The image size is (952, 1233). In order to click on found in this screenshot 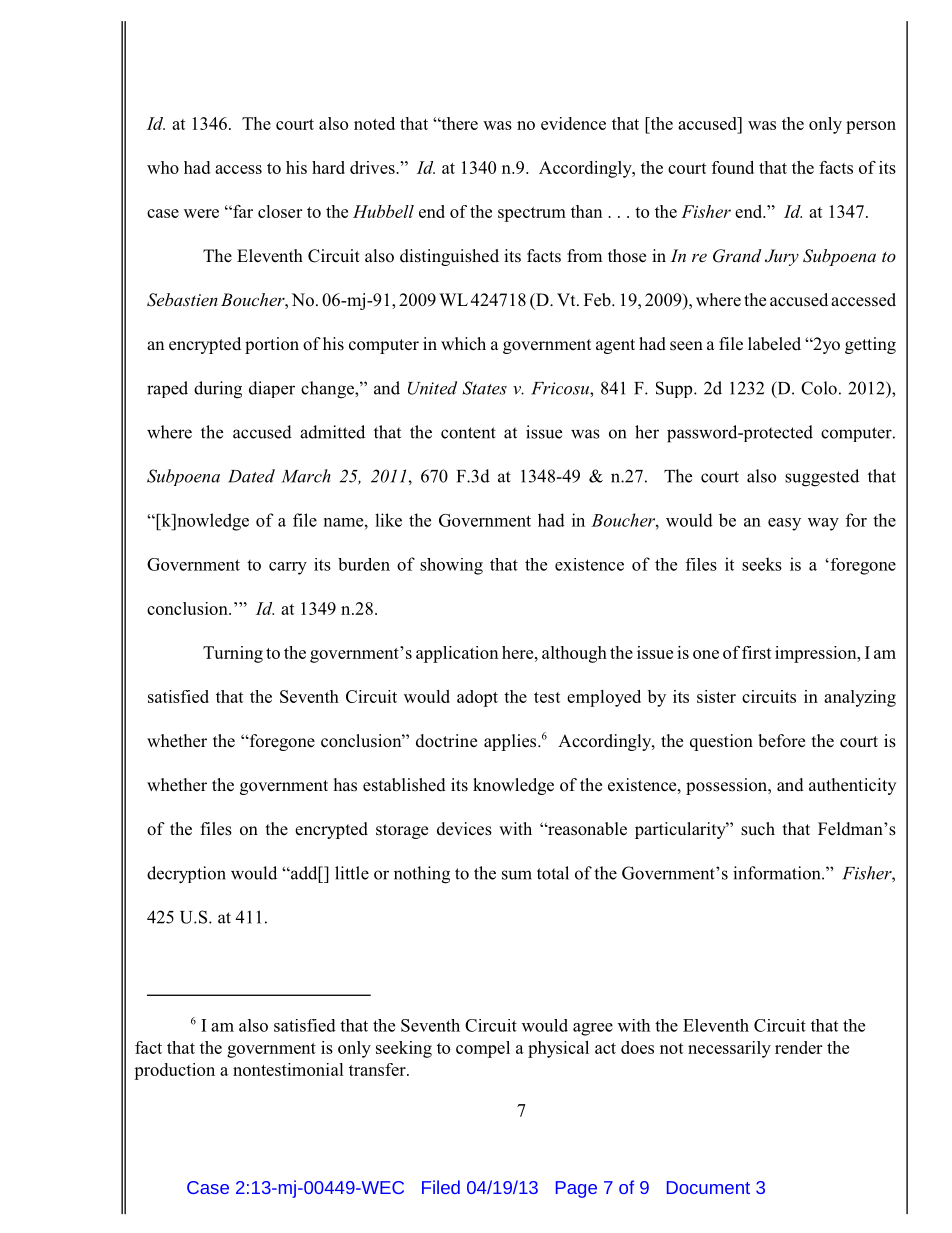, I will do `click(733, 167)`.
